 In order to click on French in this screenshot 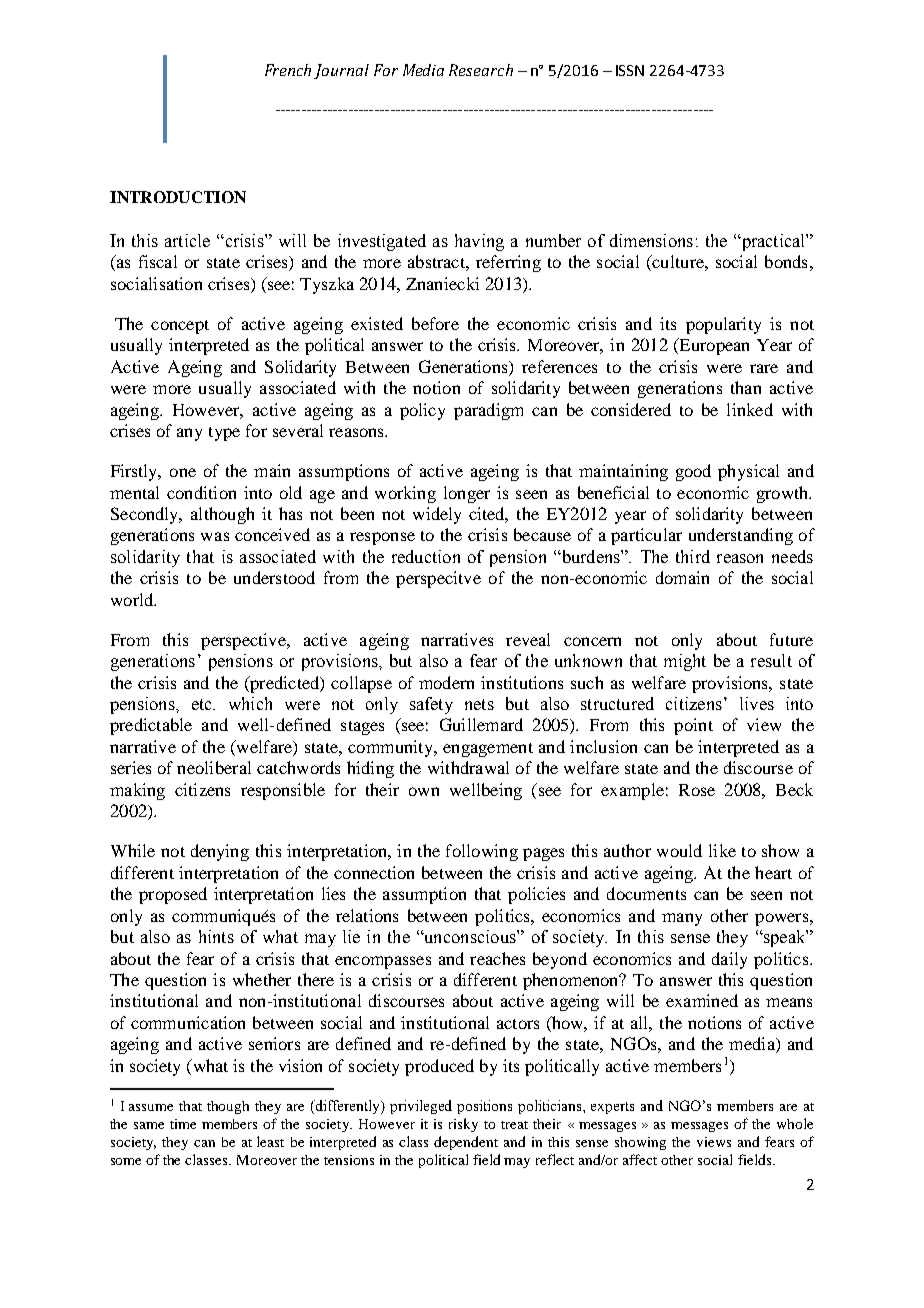, I will do `click(288, 70)`.
